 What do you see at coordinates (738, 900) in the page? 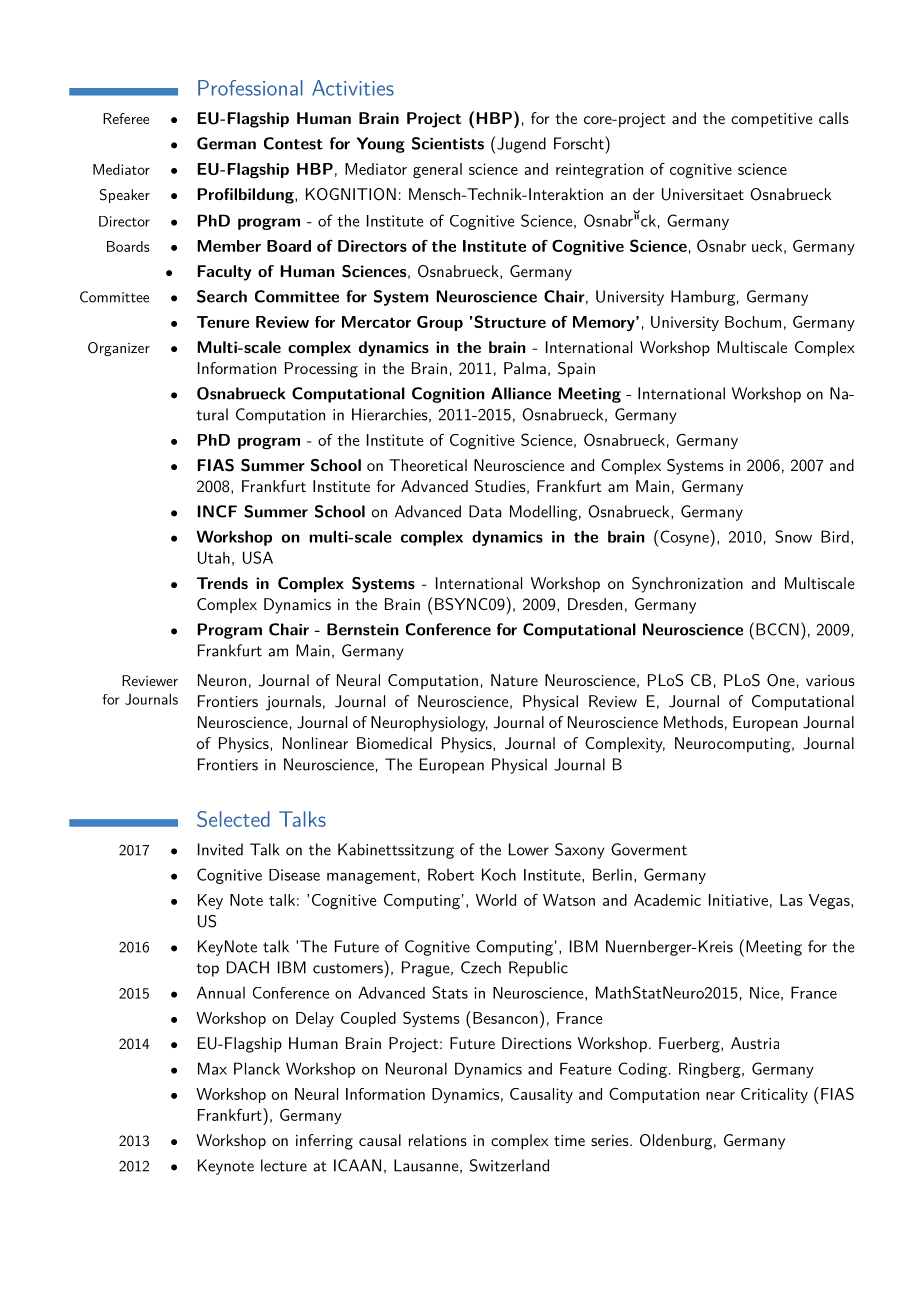
I see `Initiative` at bounding box center [738, 900].
